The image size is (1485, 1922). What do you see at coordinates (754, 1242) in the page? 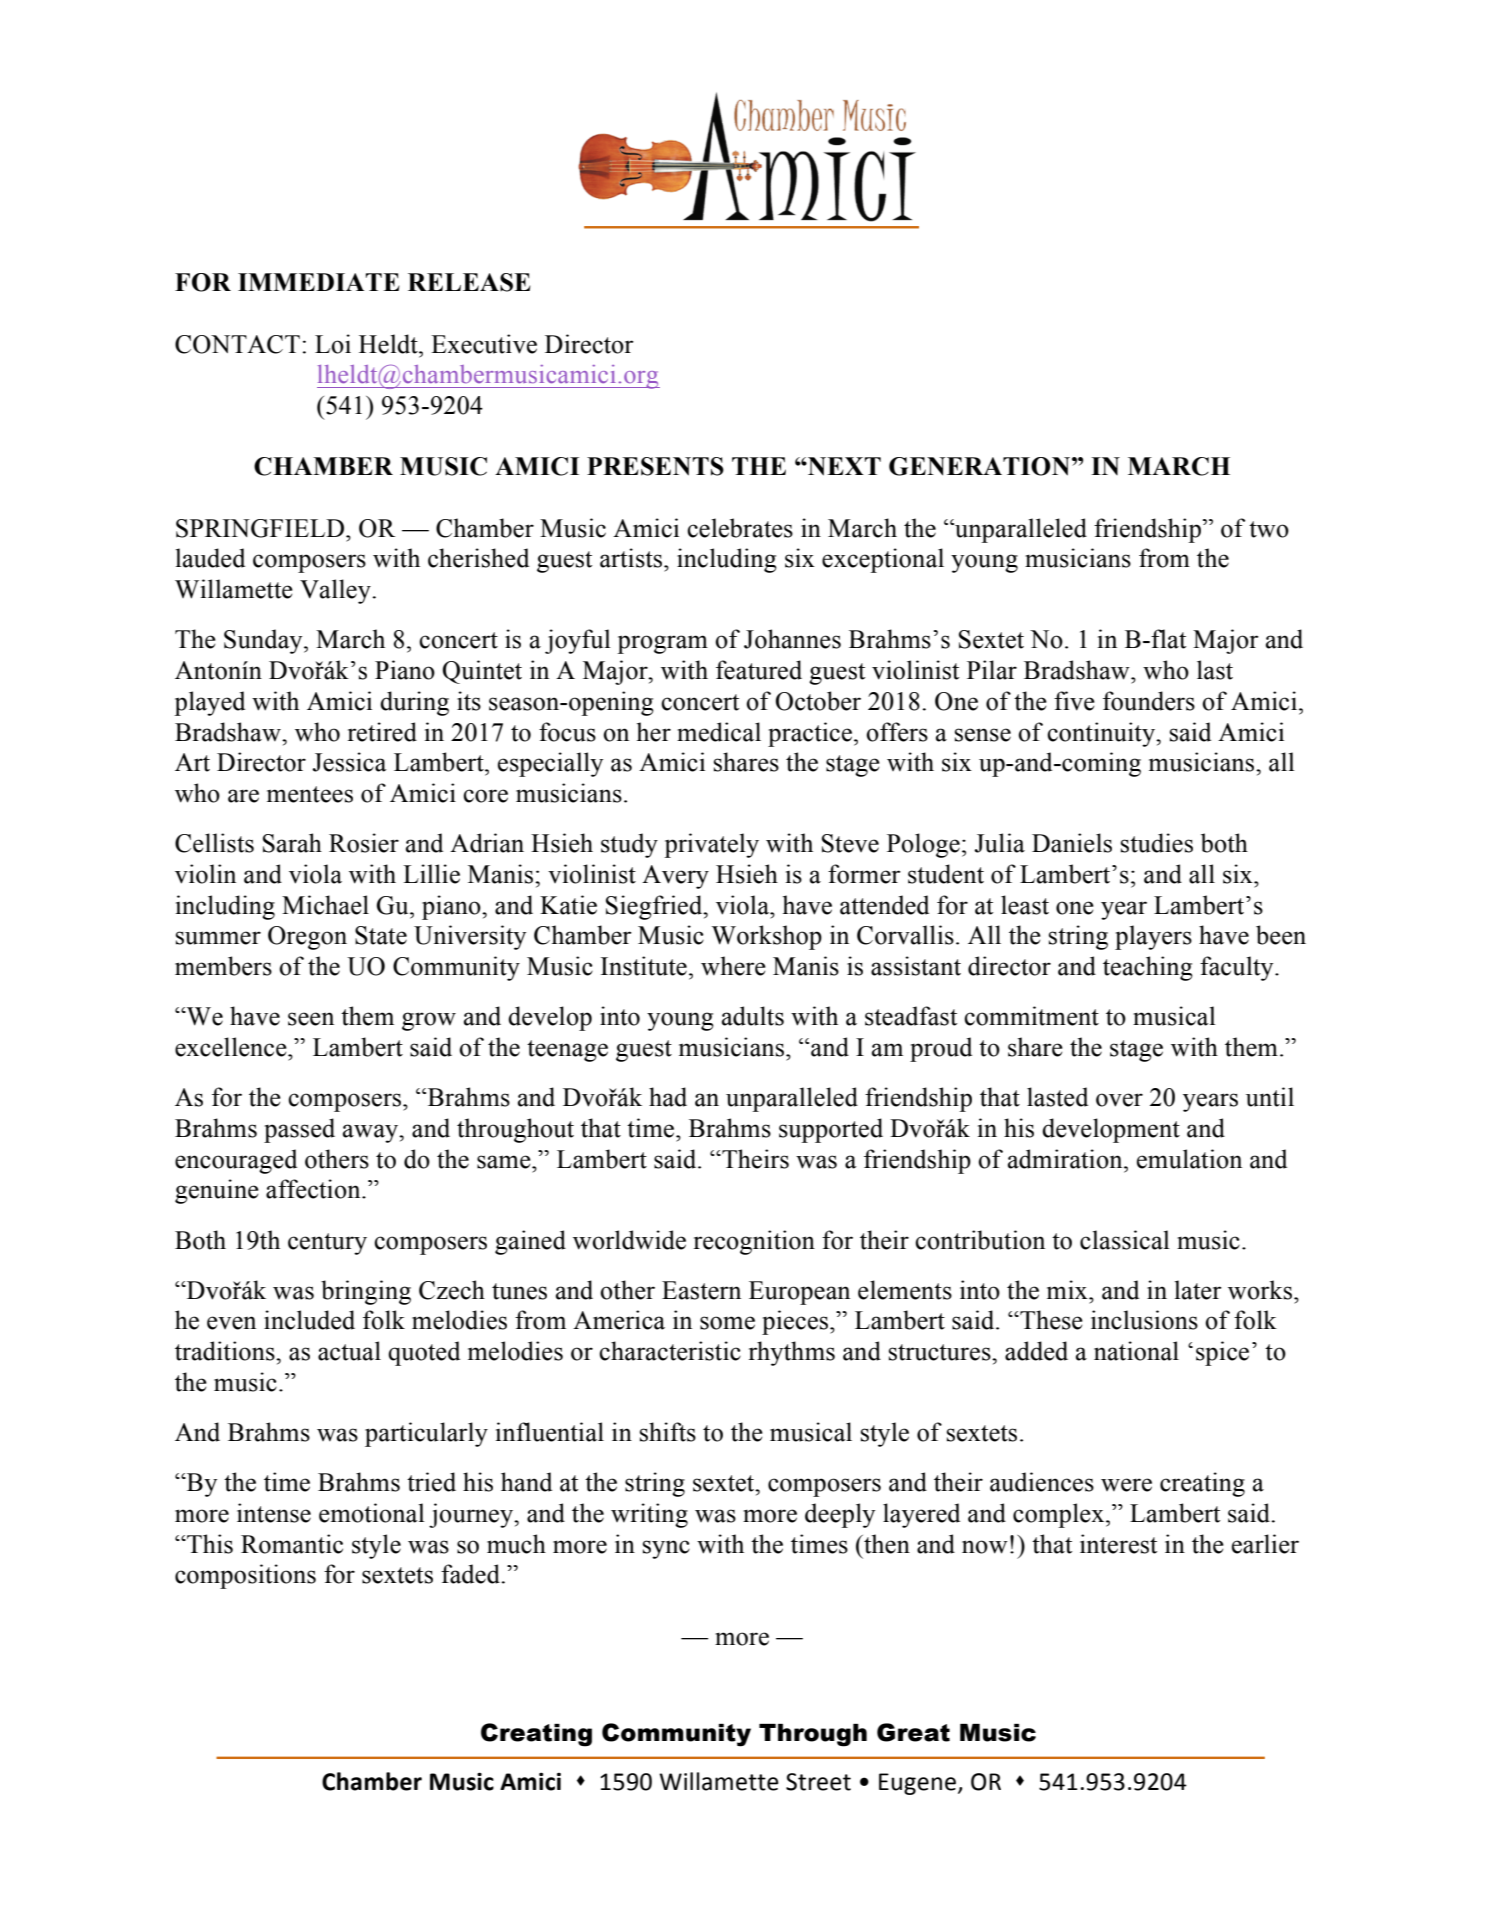
I see `recognition` at bounding box center [754, 1242].
